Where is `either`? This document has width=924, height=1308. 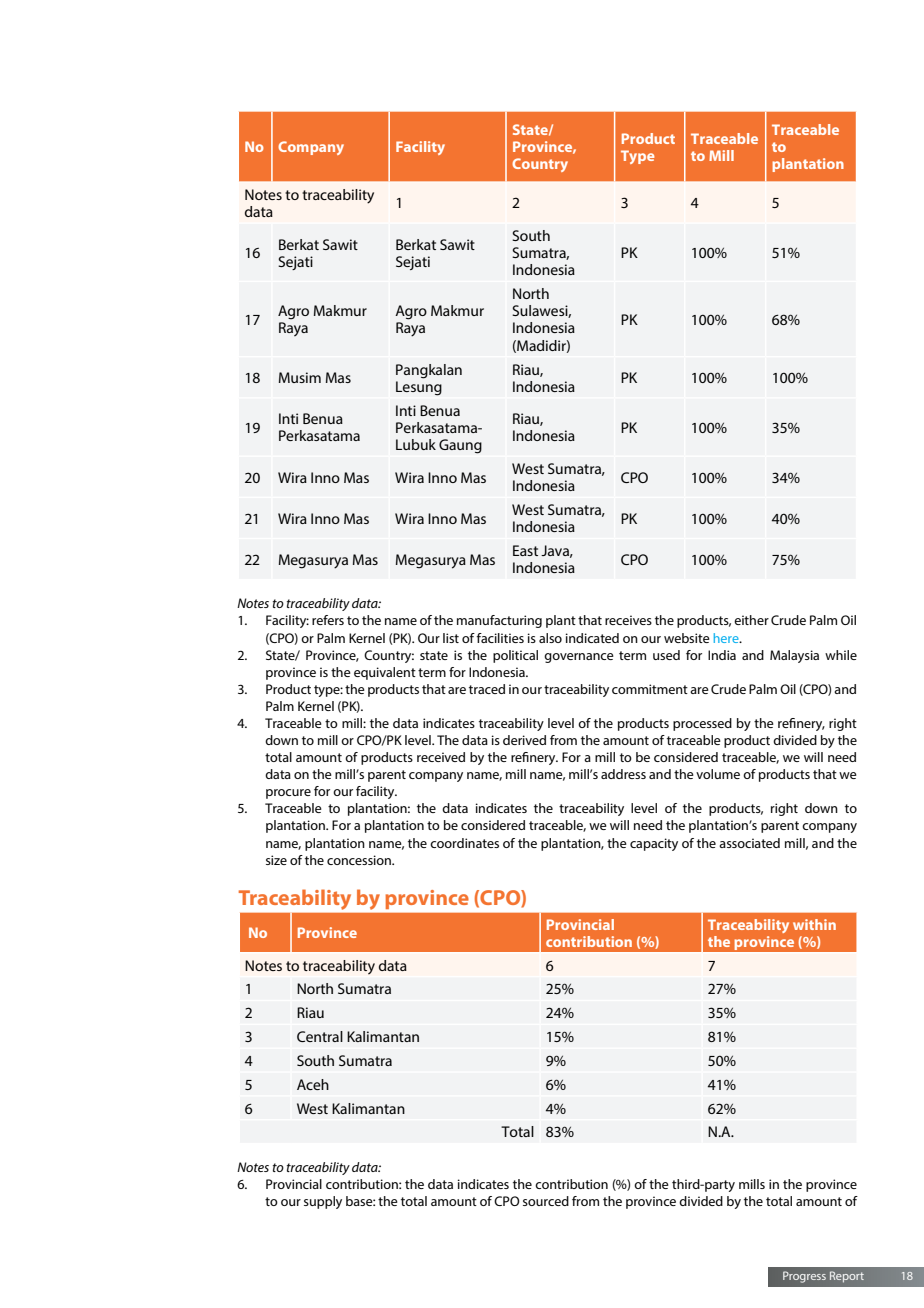
either is located at coordinates (751, 620).
